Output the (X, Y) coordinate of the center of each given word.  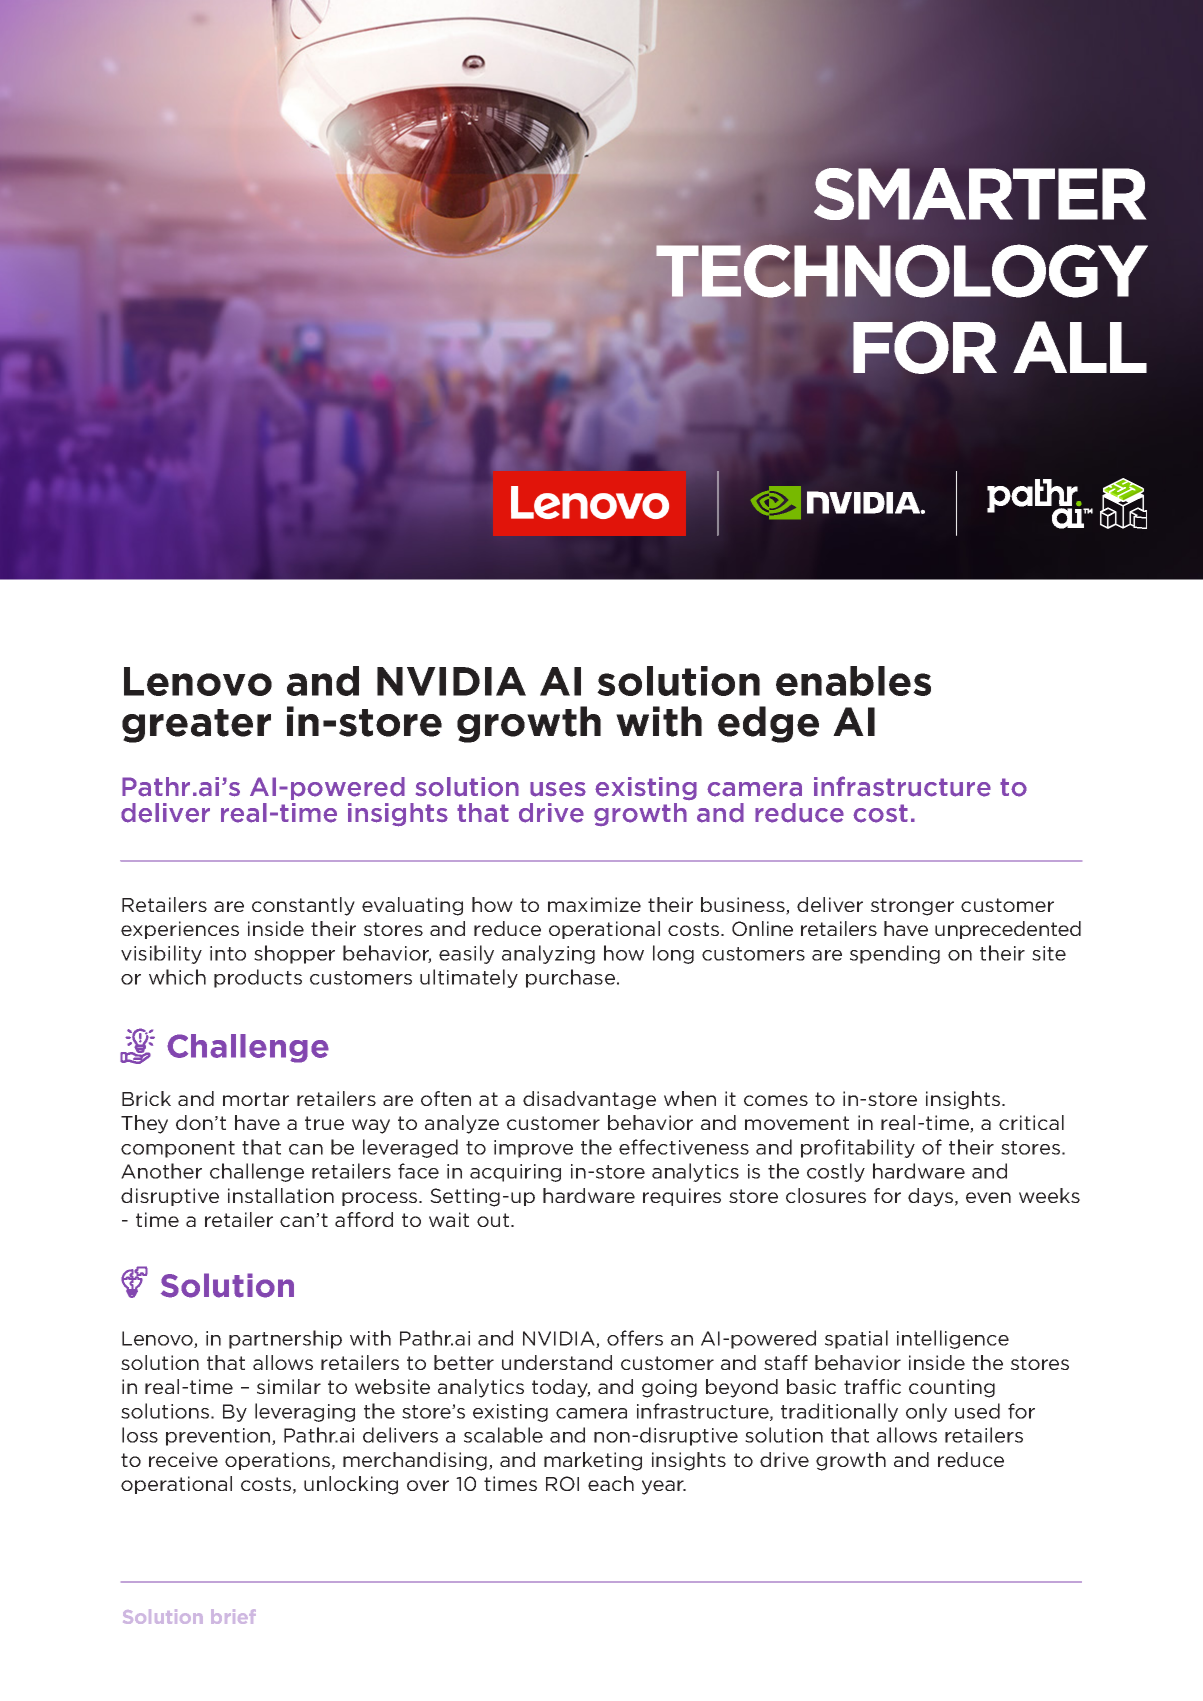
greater (196, 726)
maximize (594, 904)
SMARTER (980, 194)
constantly (303, 906)
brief (233, 1616)
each (611, 1483)
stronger (912, 907)
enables (853, 681)
